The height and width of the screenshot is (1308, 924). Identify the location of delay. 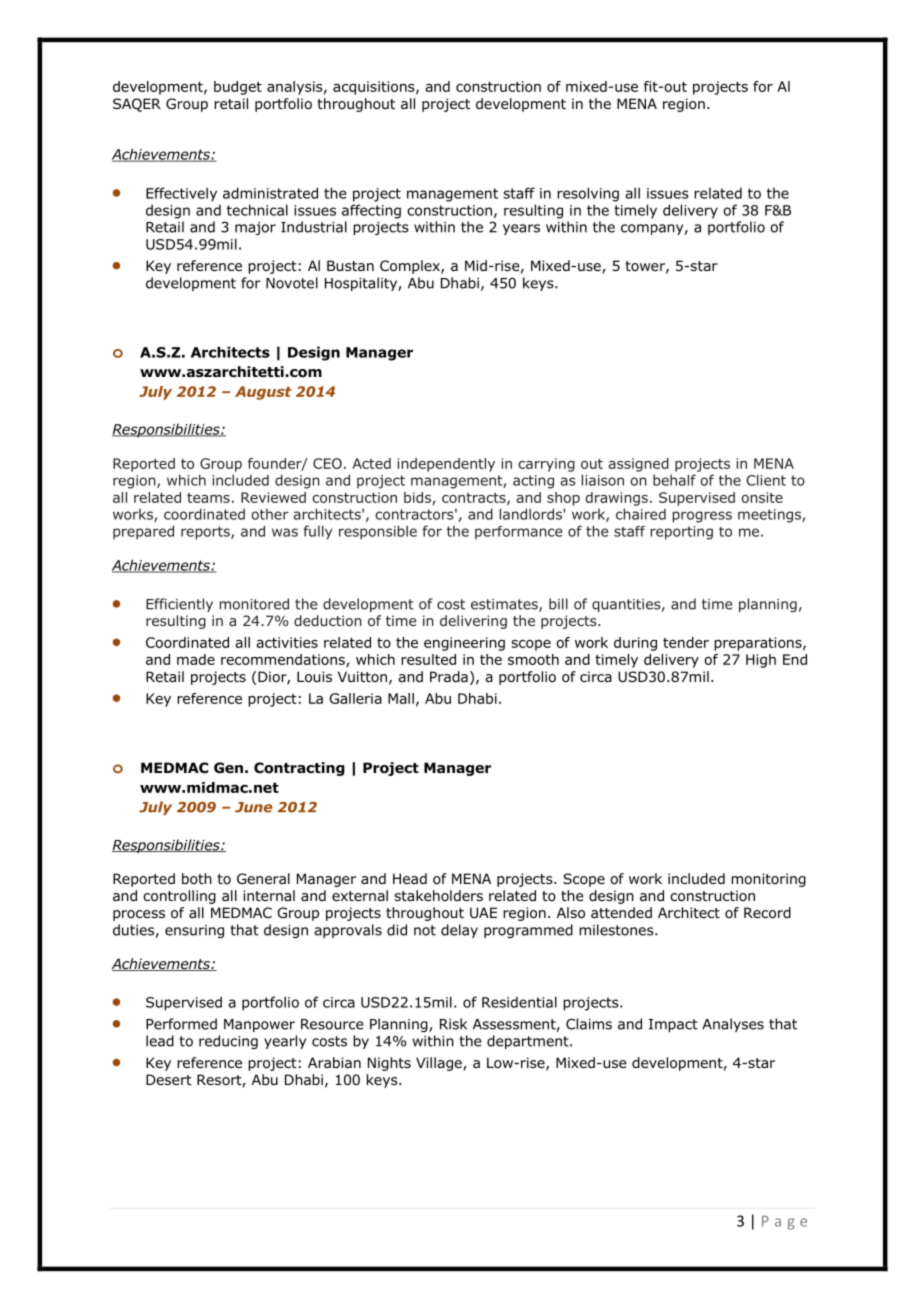
(459, 931).
